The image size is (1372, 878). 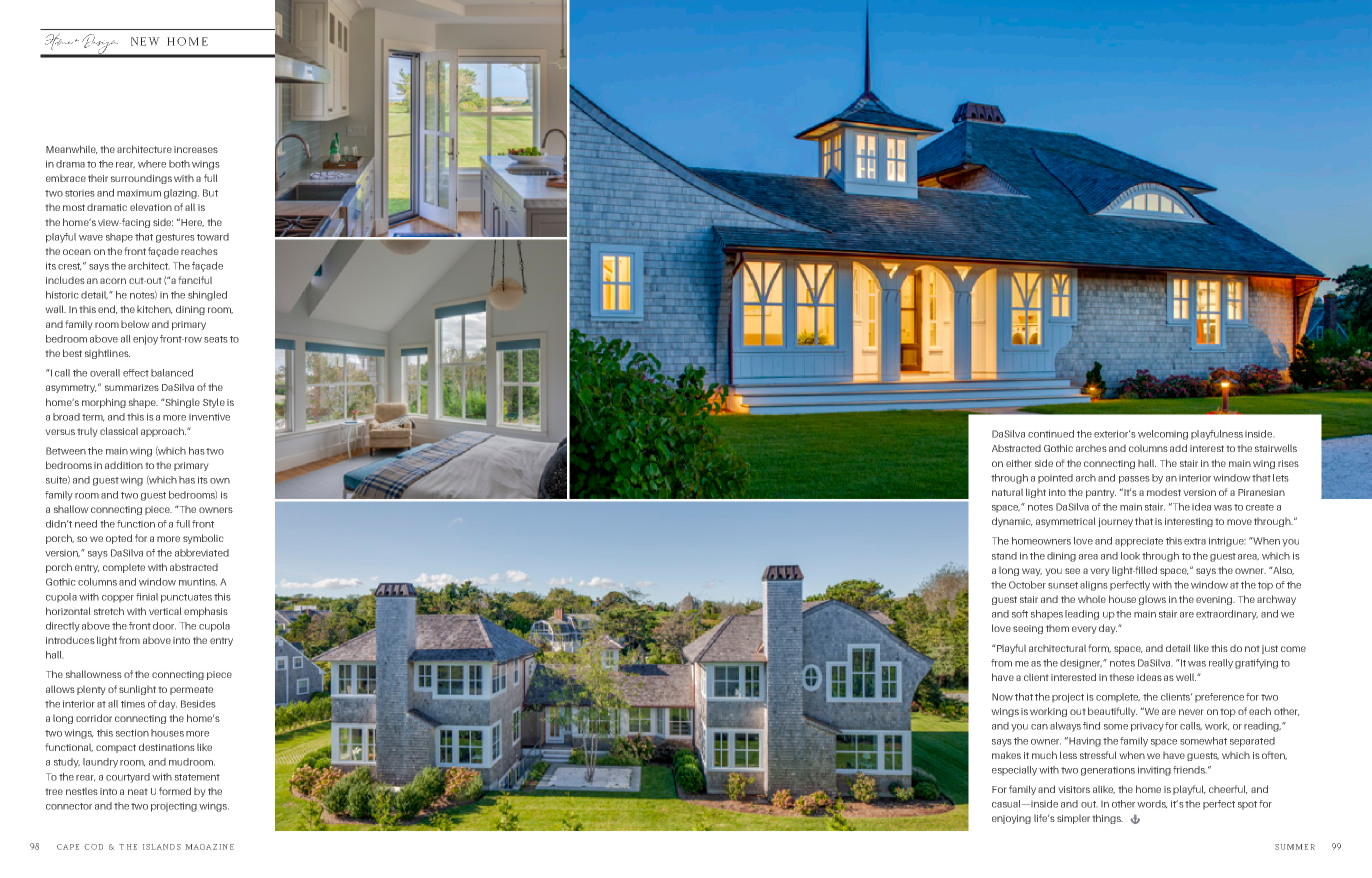 I want to click on continued, so click(x=1051, y=434).
